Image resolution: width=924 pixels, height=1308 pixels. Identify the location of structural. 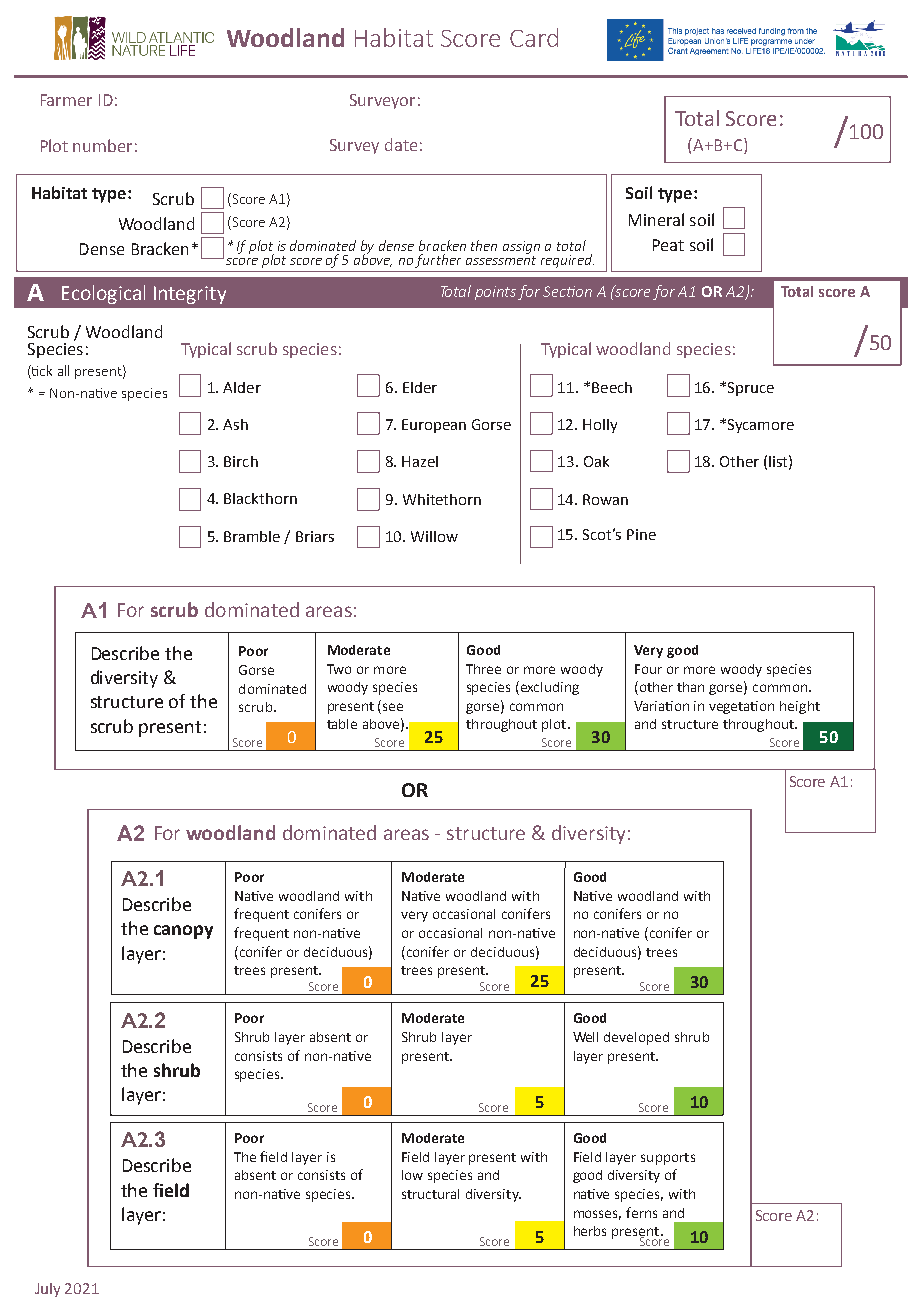
(430, 1194).
